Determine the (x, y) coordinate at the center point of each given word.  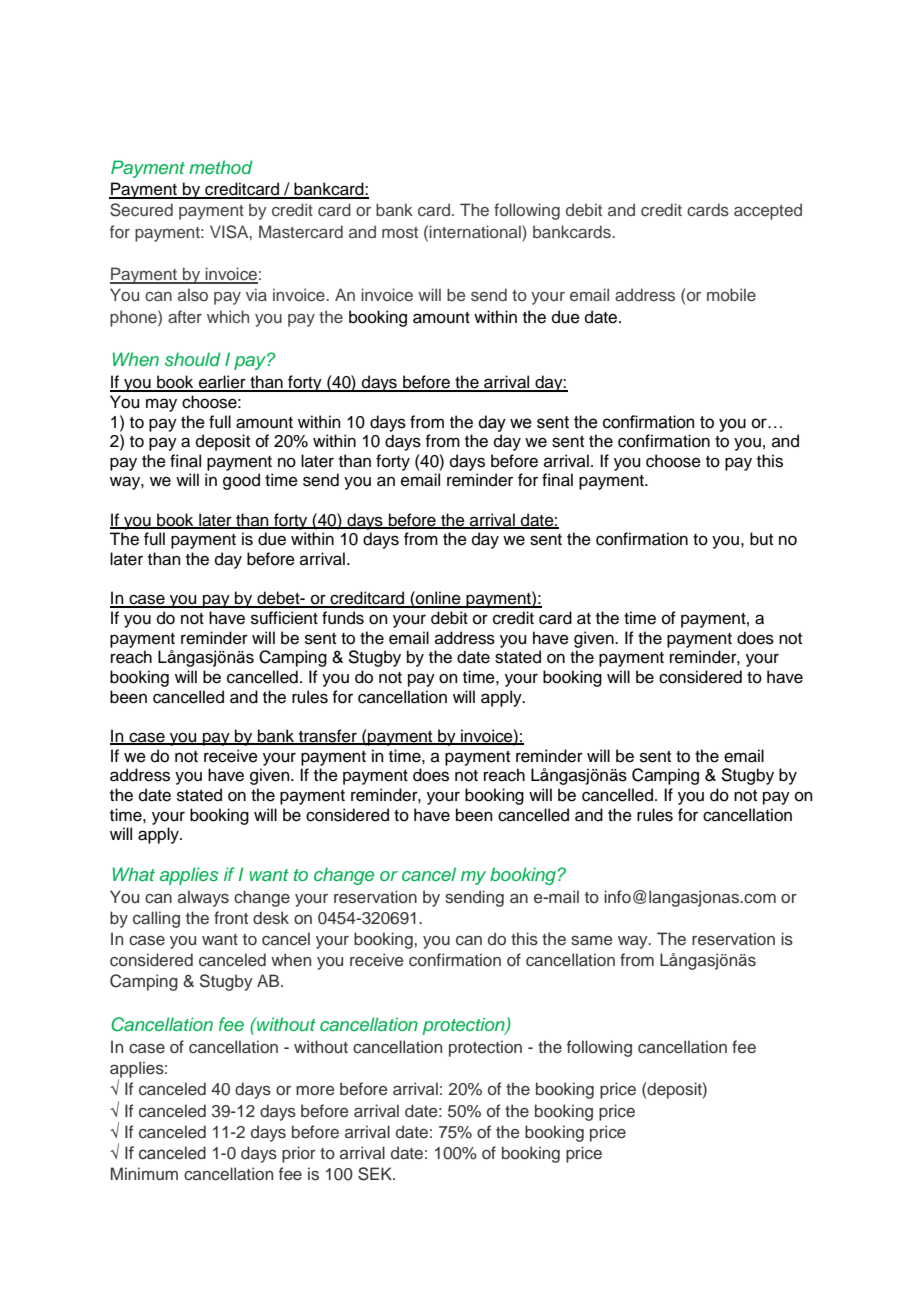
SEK (376, 1174)
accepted (768, 211)
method (221, 167)
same (591, 941)
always (203, 898)
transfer (328, 737)
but (761, 539)
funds (343, 618)
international (476, 231)
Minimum (144, 1173)
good (241, 481)
